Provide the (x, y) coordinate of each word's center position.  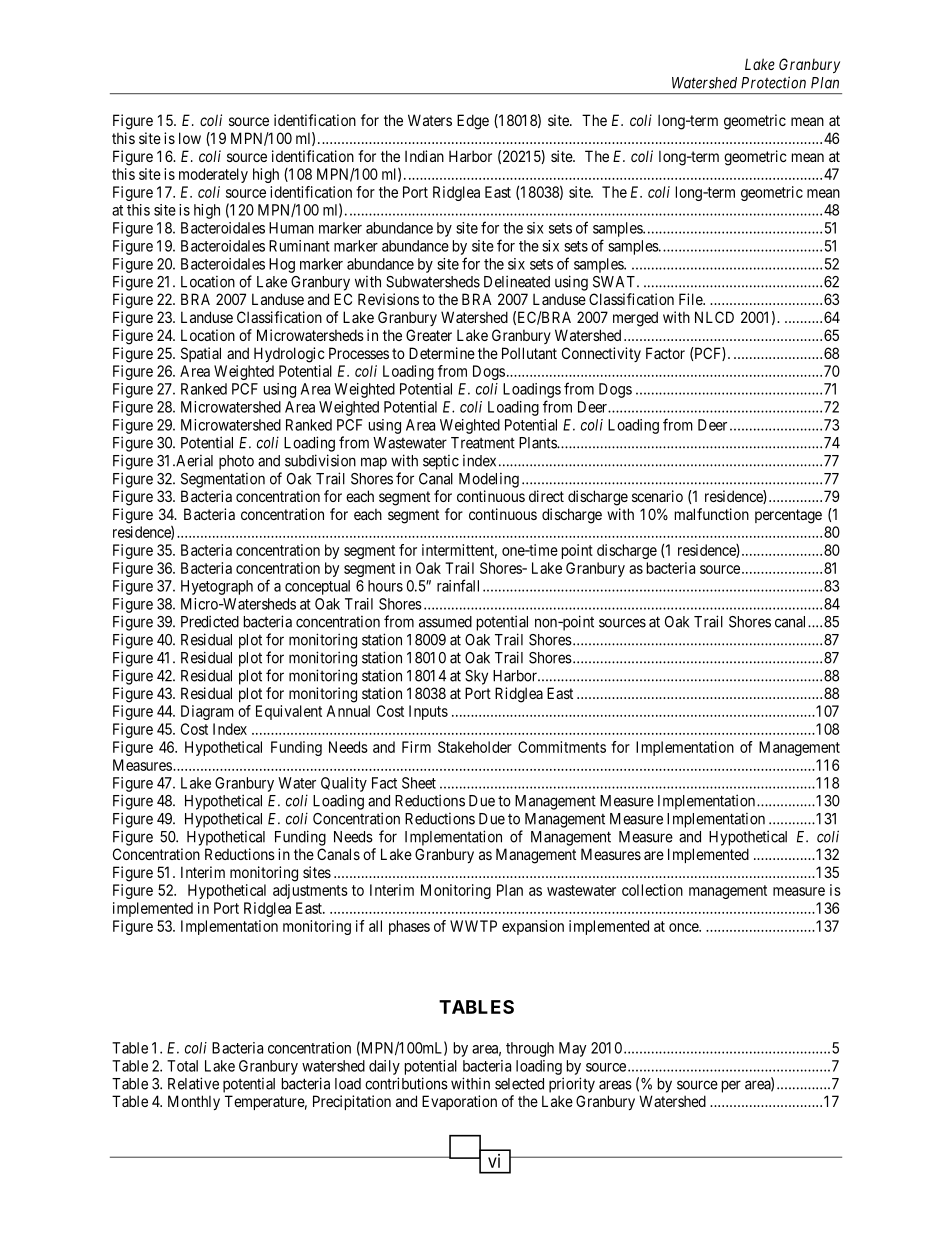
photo (236, 462)
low (190, 138)
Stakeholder (475, 747)
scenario (657, 496)
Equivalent (289, 712)
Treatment (483, 443)
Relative (193, 1083)
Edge (473, 122)
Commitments (562, 747)
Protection (773, 82)
